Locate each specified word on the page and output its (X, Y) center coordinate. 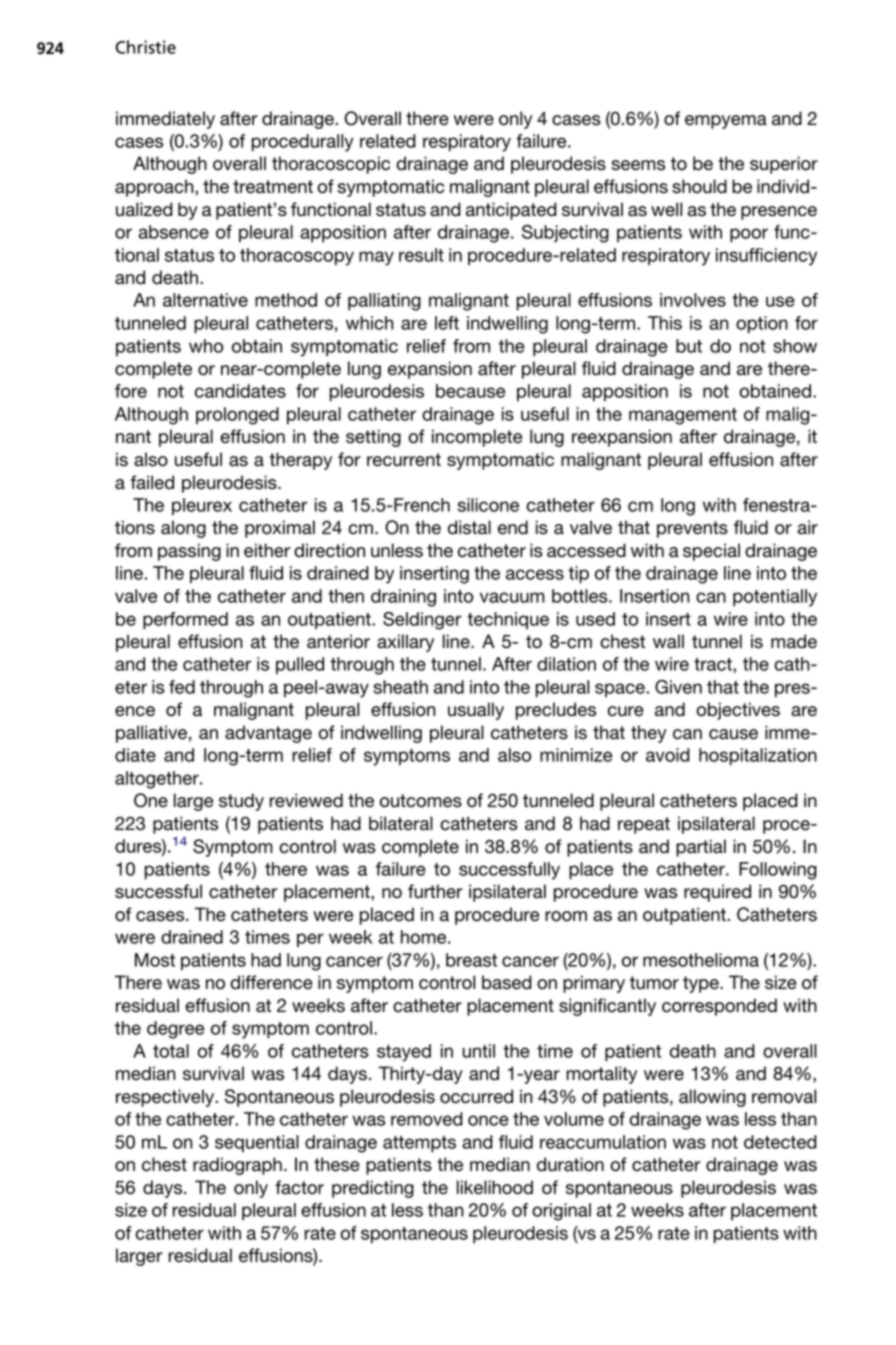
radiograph (237, 1166)
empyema (726, 122)
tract (714, 664)
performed (185, 621)
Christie (145, 47)
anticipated (511, 211)
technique (508, 620)
